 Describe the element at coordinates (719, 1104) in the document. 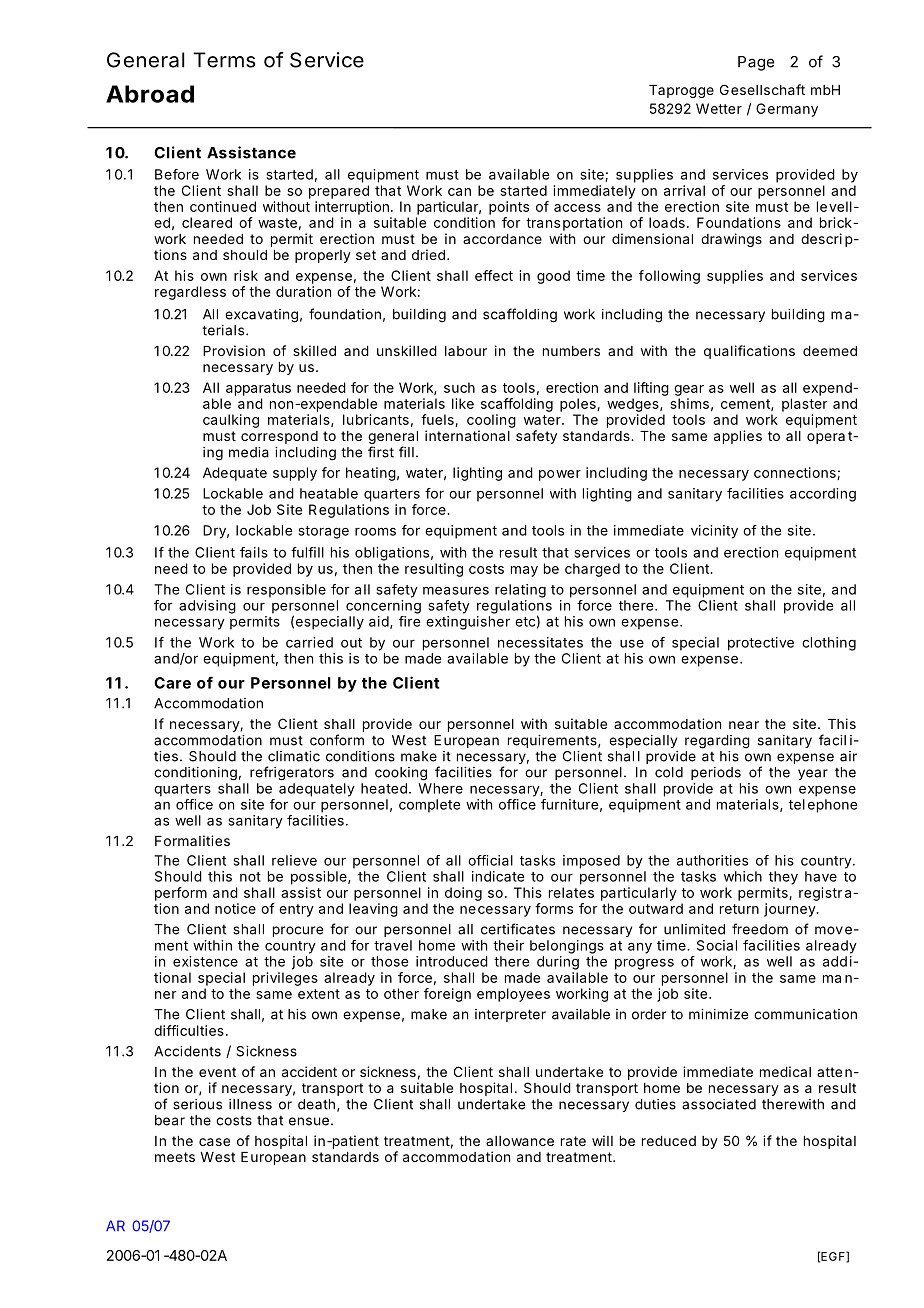

I see `associated` at that location.
